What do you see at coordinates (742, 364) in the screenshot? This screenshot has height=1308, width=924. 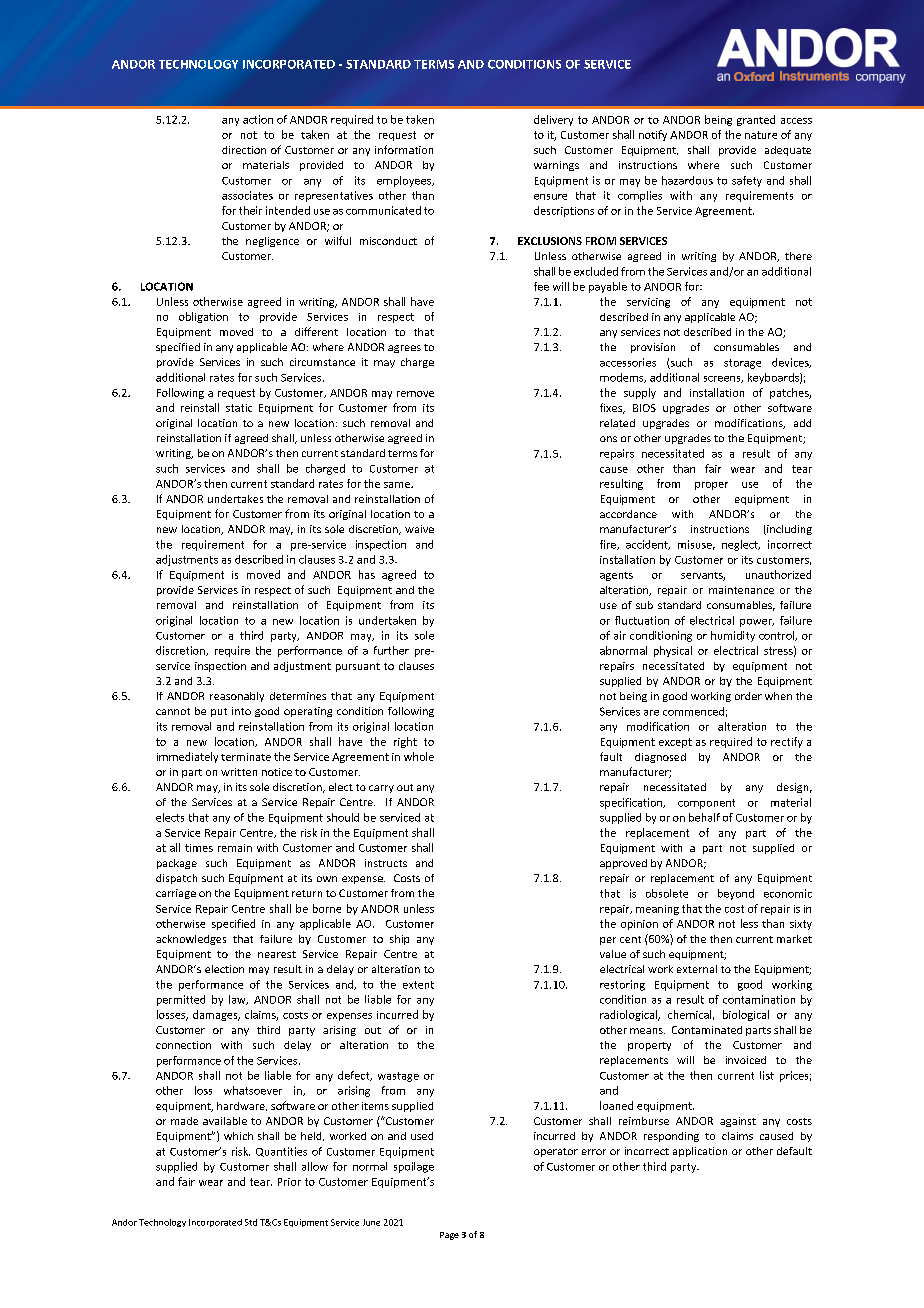 I see `storage` at bounding box center [742, 364].
